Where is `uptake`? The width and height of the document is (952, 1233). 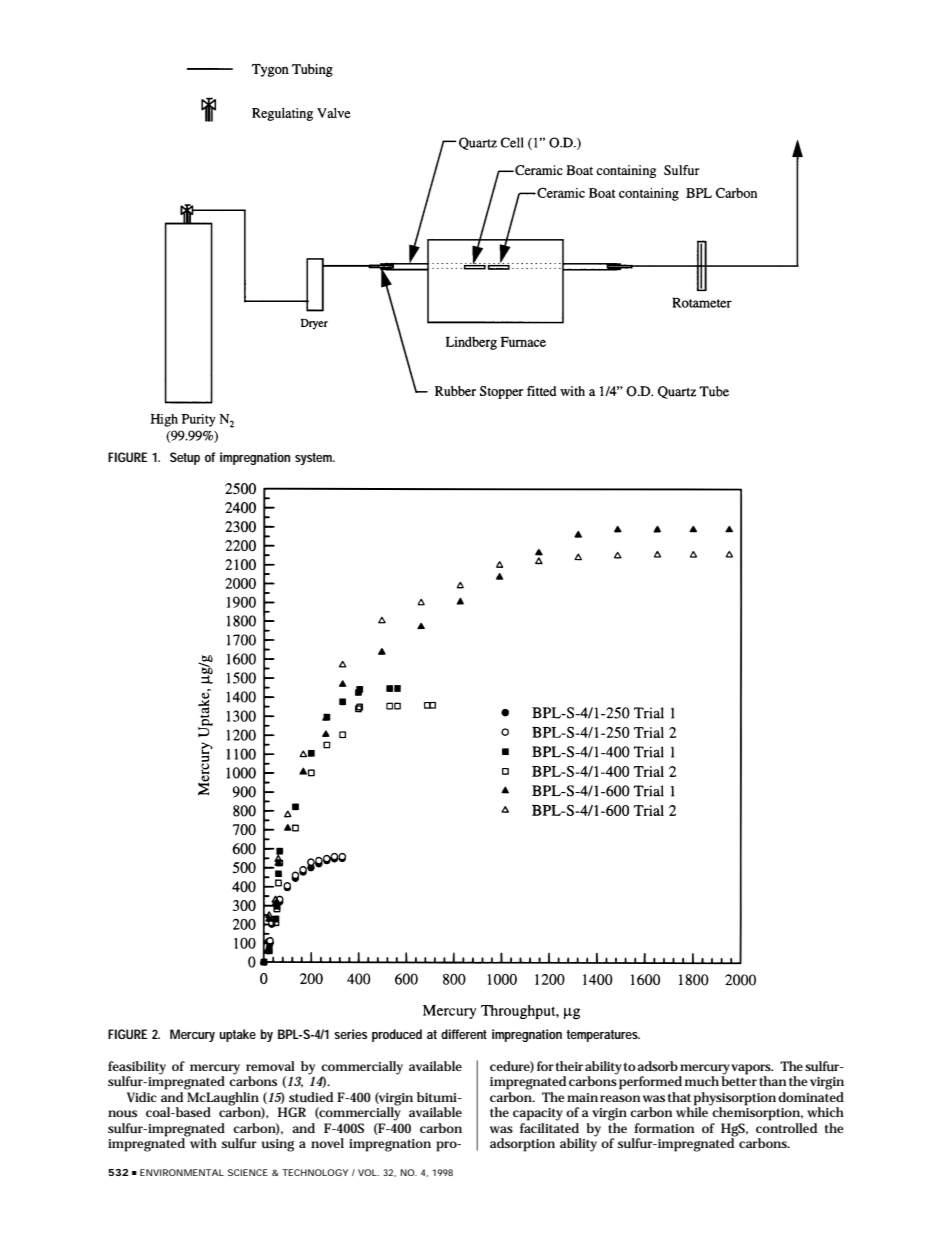
uptake is located at coordinates (237, 1035).
